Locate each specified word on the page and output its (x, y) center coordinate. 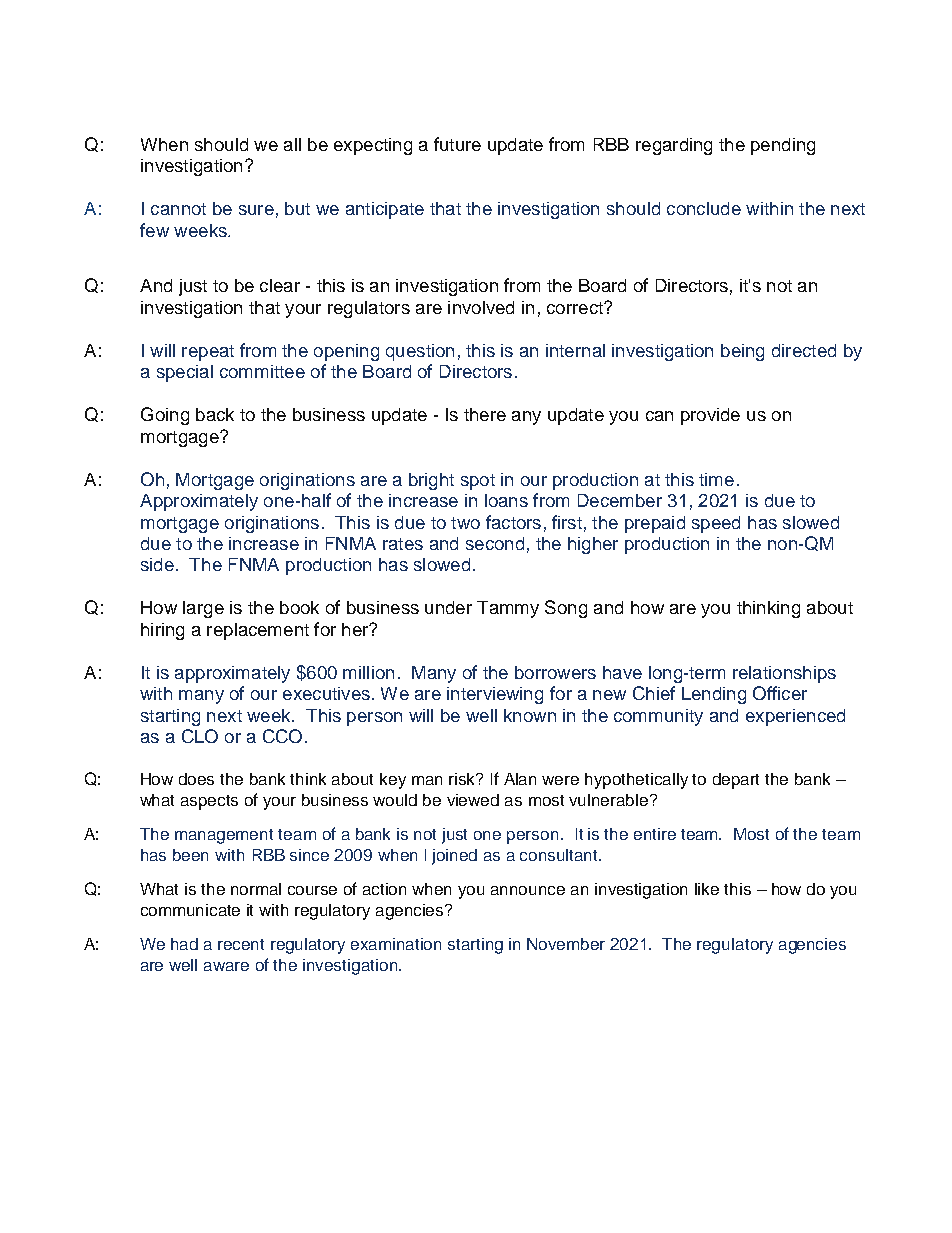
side (157, 564)
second (495, 543)
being (742, 352)
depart (736, 781)
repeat (208, 353)
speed (716, 524)
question (420, 352)
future (457, 144)
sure (256, 210)
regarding (674, 146)
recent (241, 944)
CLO (200, 736)
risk (463, 779)
